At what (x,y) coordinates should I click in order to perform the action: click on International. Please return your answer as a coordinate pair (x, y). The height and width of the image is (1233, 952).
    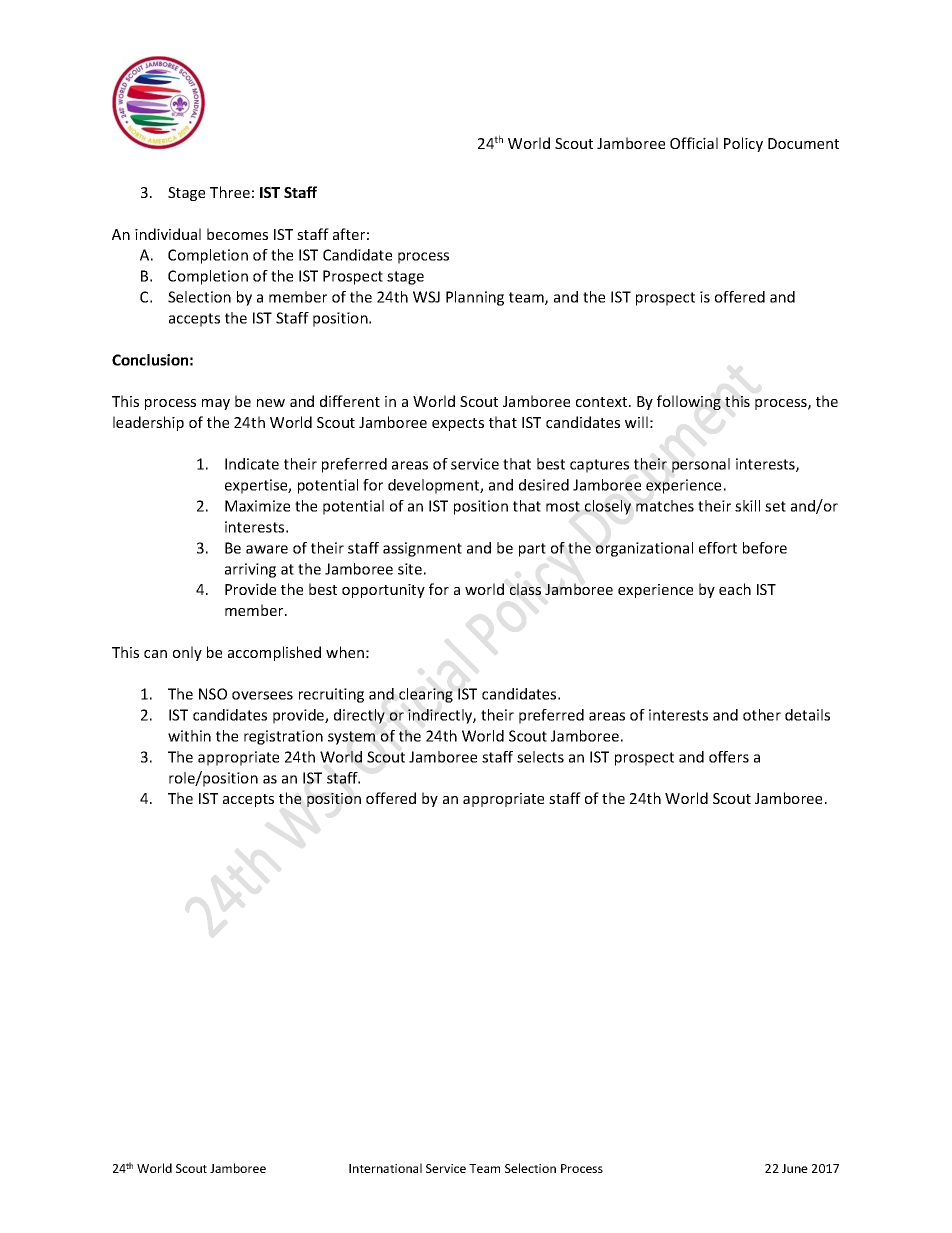
    Looking at the image, I should click on (385, 1168).
